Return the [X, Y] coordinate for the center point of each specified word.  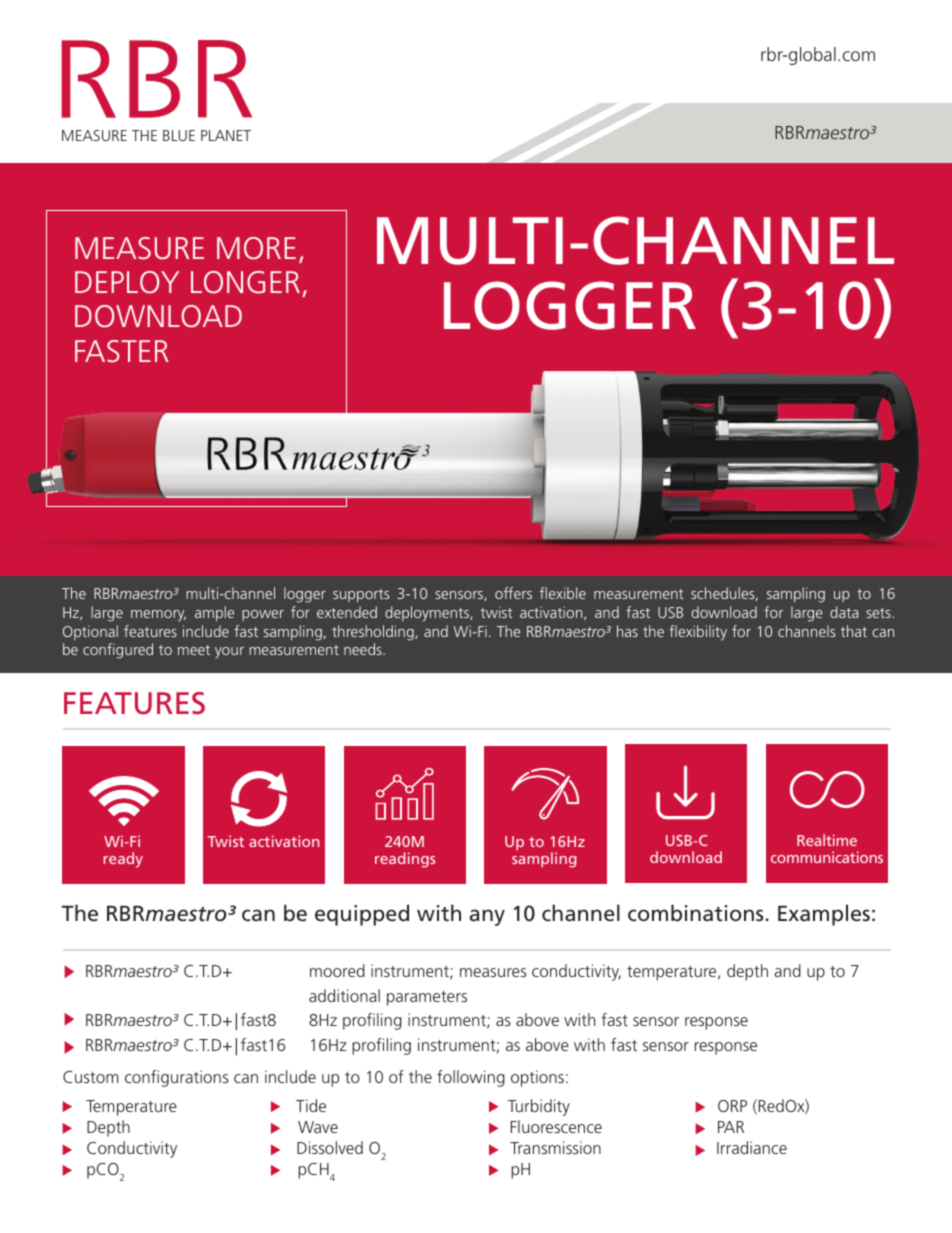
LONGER [245, 282]
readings [405, 860]
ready [123, 860]
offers [513, 593]
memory [158, 616]
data [844, 612]
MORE [256, 248]
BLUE [179, 135]
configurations [177, 1078]
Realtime [827, 840]
